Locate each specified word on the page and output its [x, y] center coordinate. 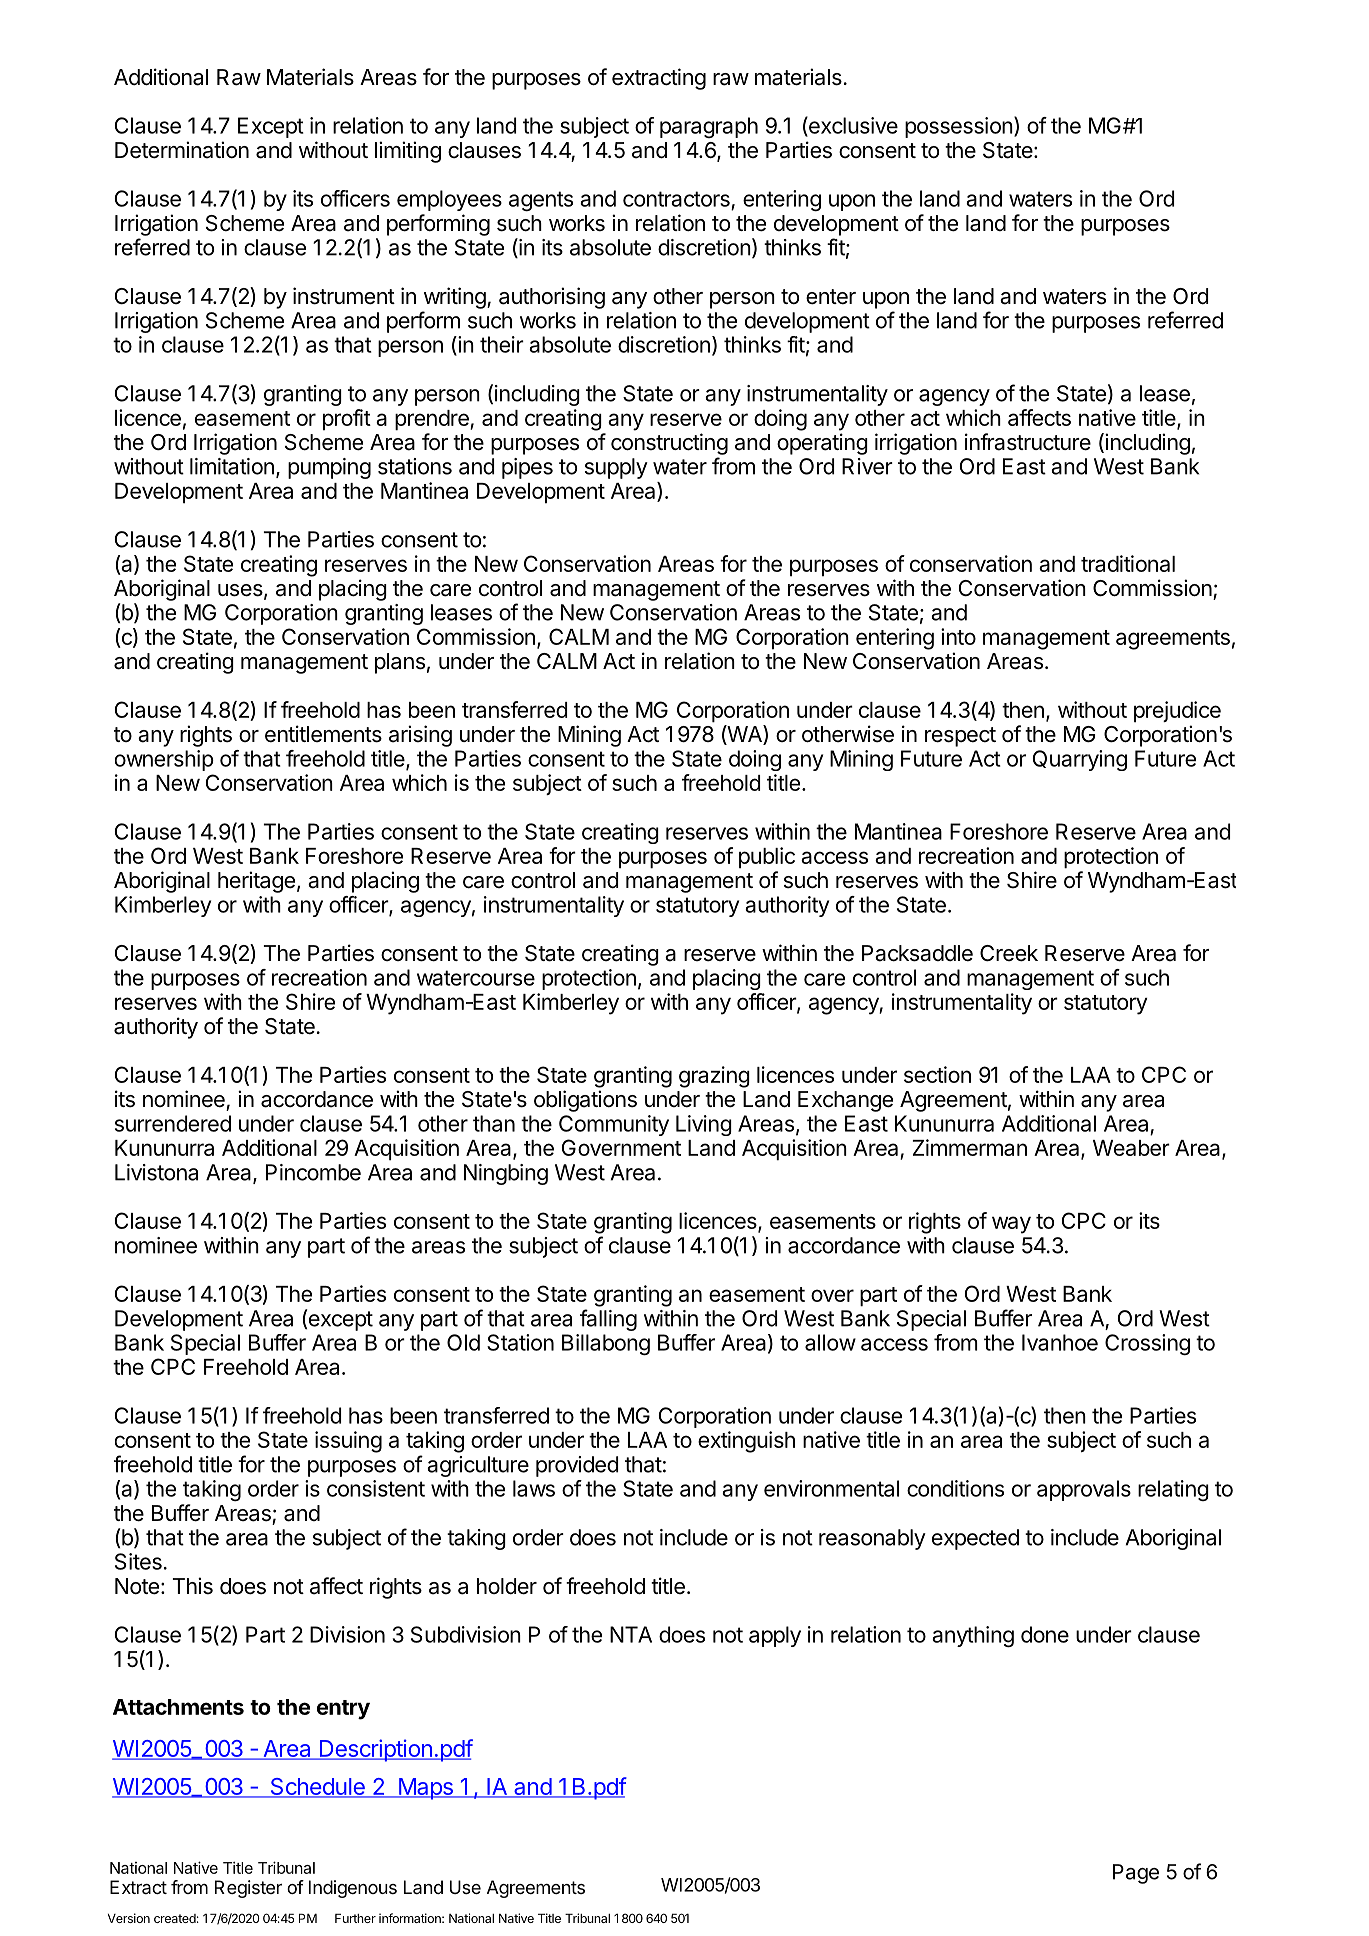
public [767, 858]
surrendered [173, 1123]
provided [577, 1466]
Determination [182, 150]
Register [248, 1889]
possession [959, 127]
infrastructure [1028, 442]
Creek [1009, 953]
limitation [232, 466]
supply [616, 468]
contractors [676, 199]
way [1011, 1225]
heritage [256, 882]
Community [614, 1125]
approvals [1084, 1490]
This [193, 1586]
